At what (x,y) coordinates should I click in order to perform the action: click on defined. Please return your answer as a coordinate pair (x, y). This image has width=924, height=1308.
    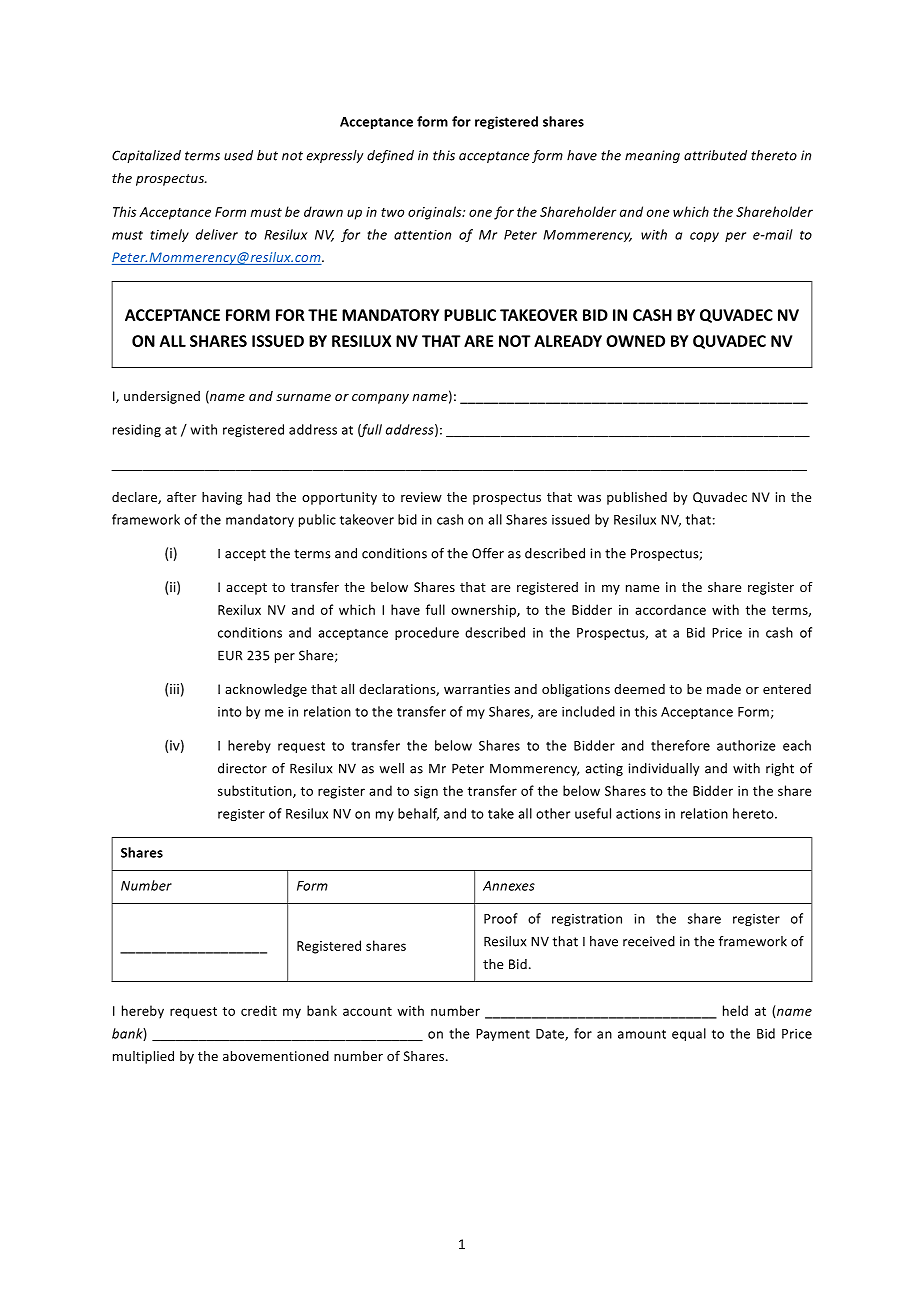
    Looking at the image, I should click on (390, 156).
